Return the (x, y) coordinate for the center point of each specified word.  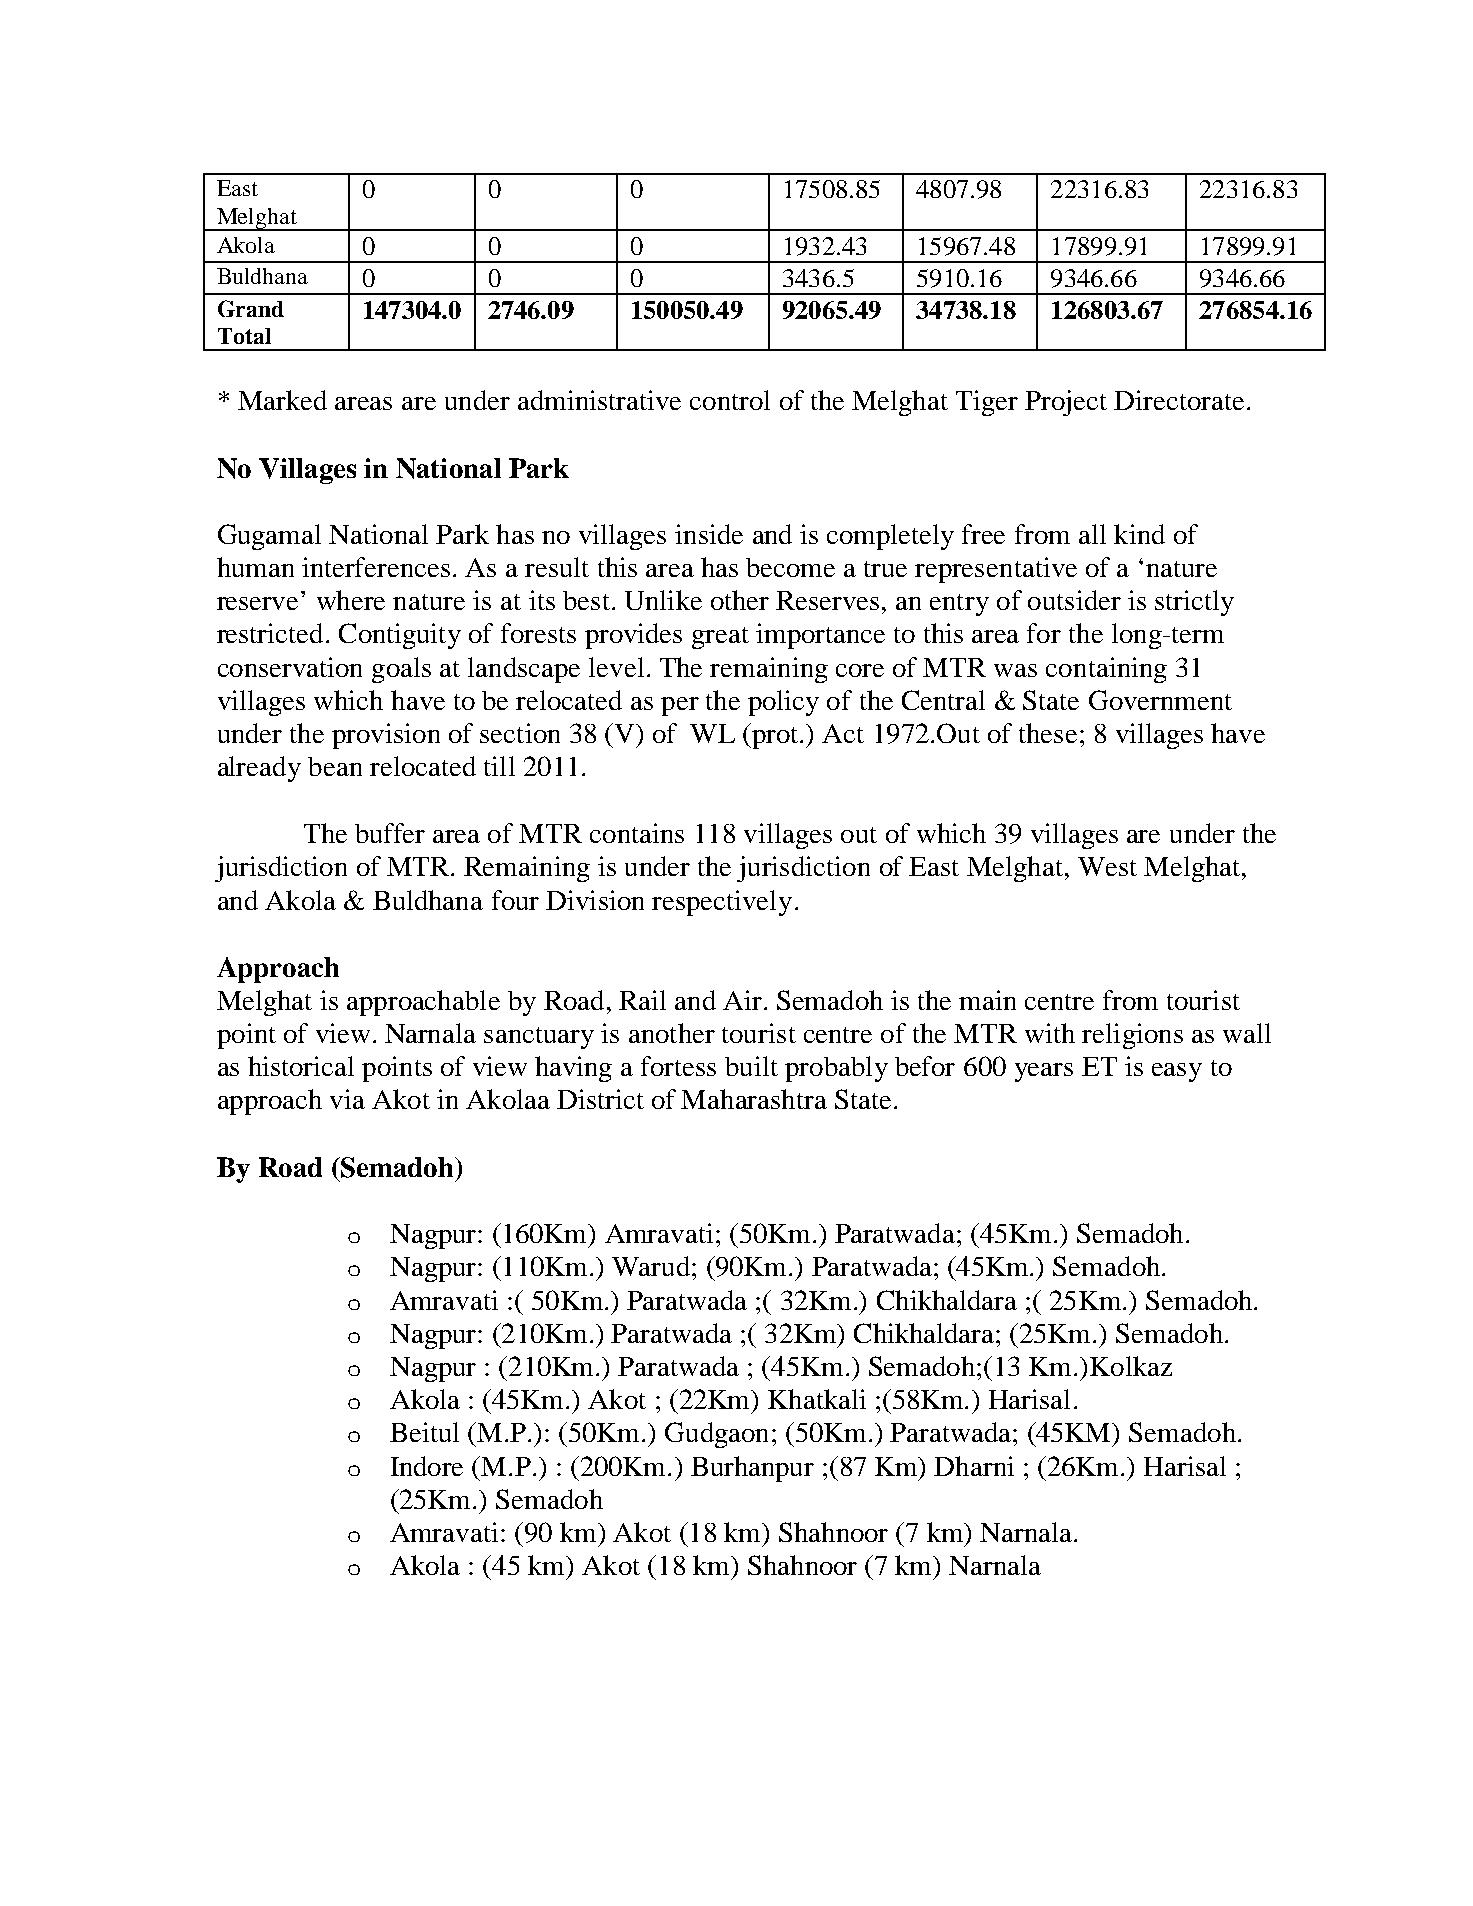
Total (244, 336)
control (730, 400)
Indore (427, 1466)
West (1107, 866)
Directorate (1179, 400)
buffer (390, 833)
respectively (722, 903)
